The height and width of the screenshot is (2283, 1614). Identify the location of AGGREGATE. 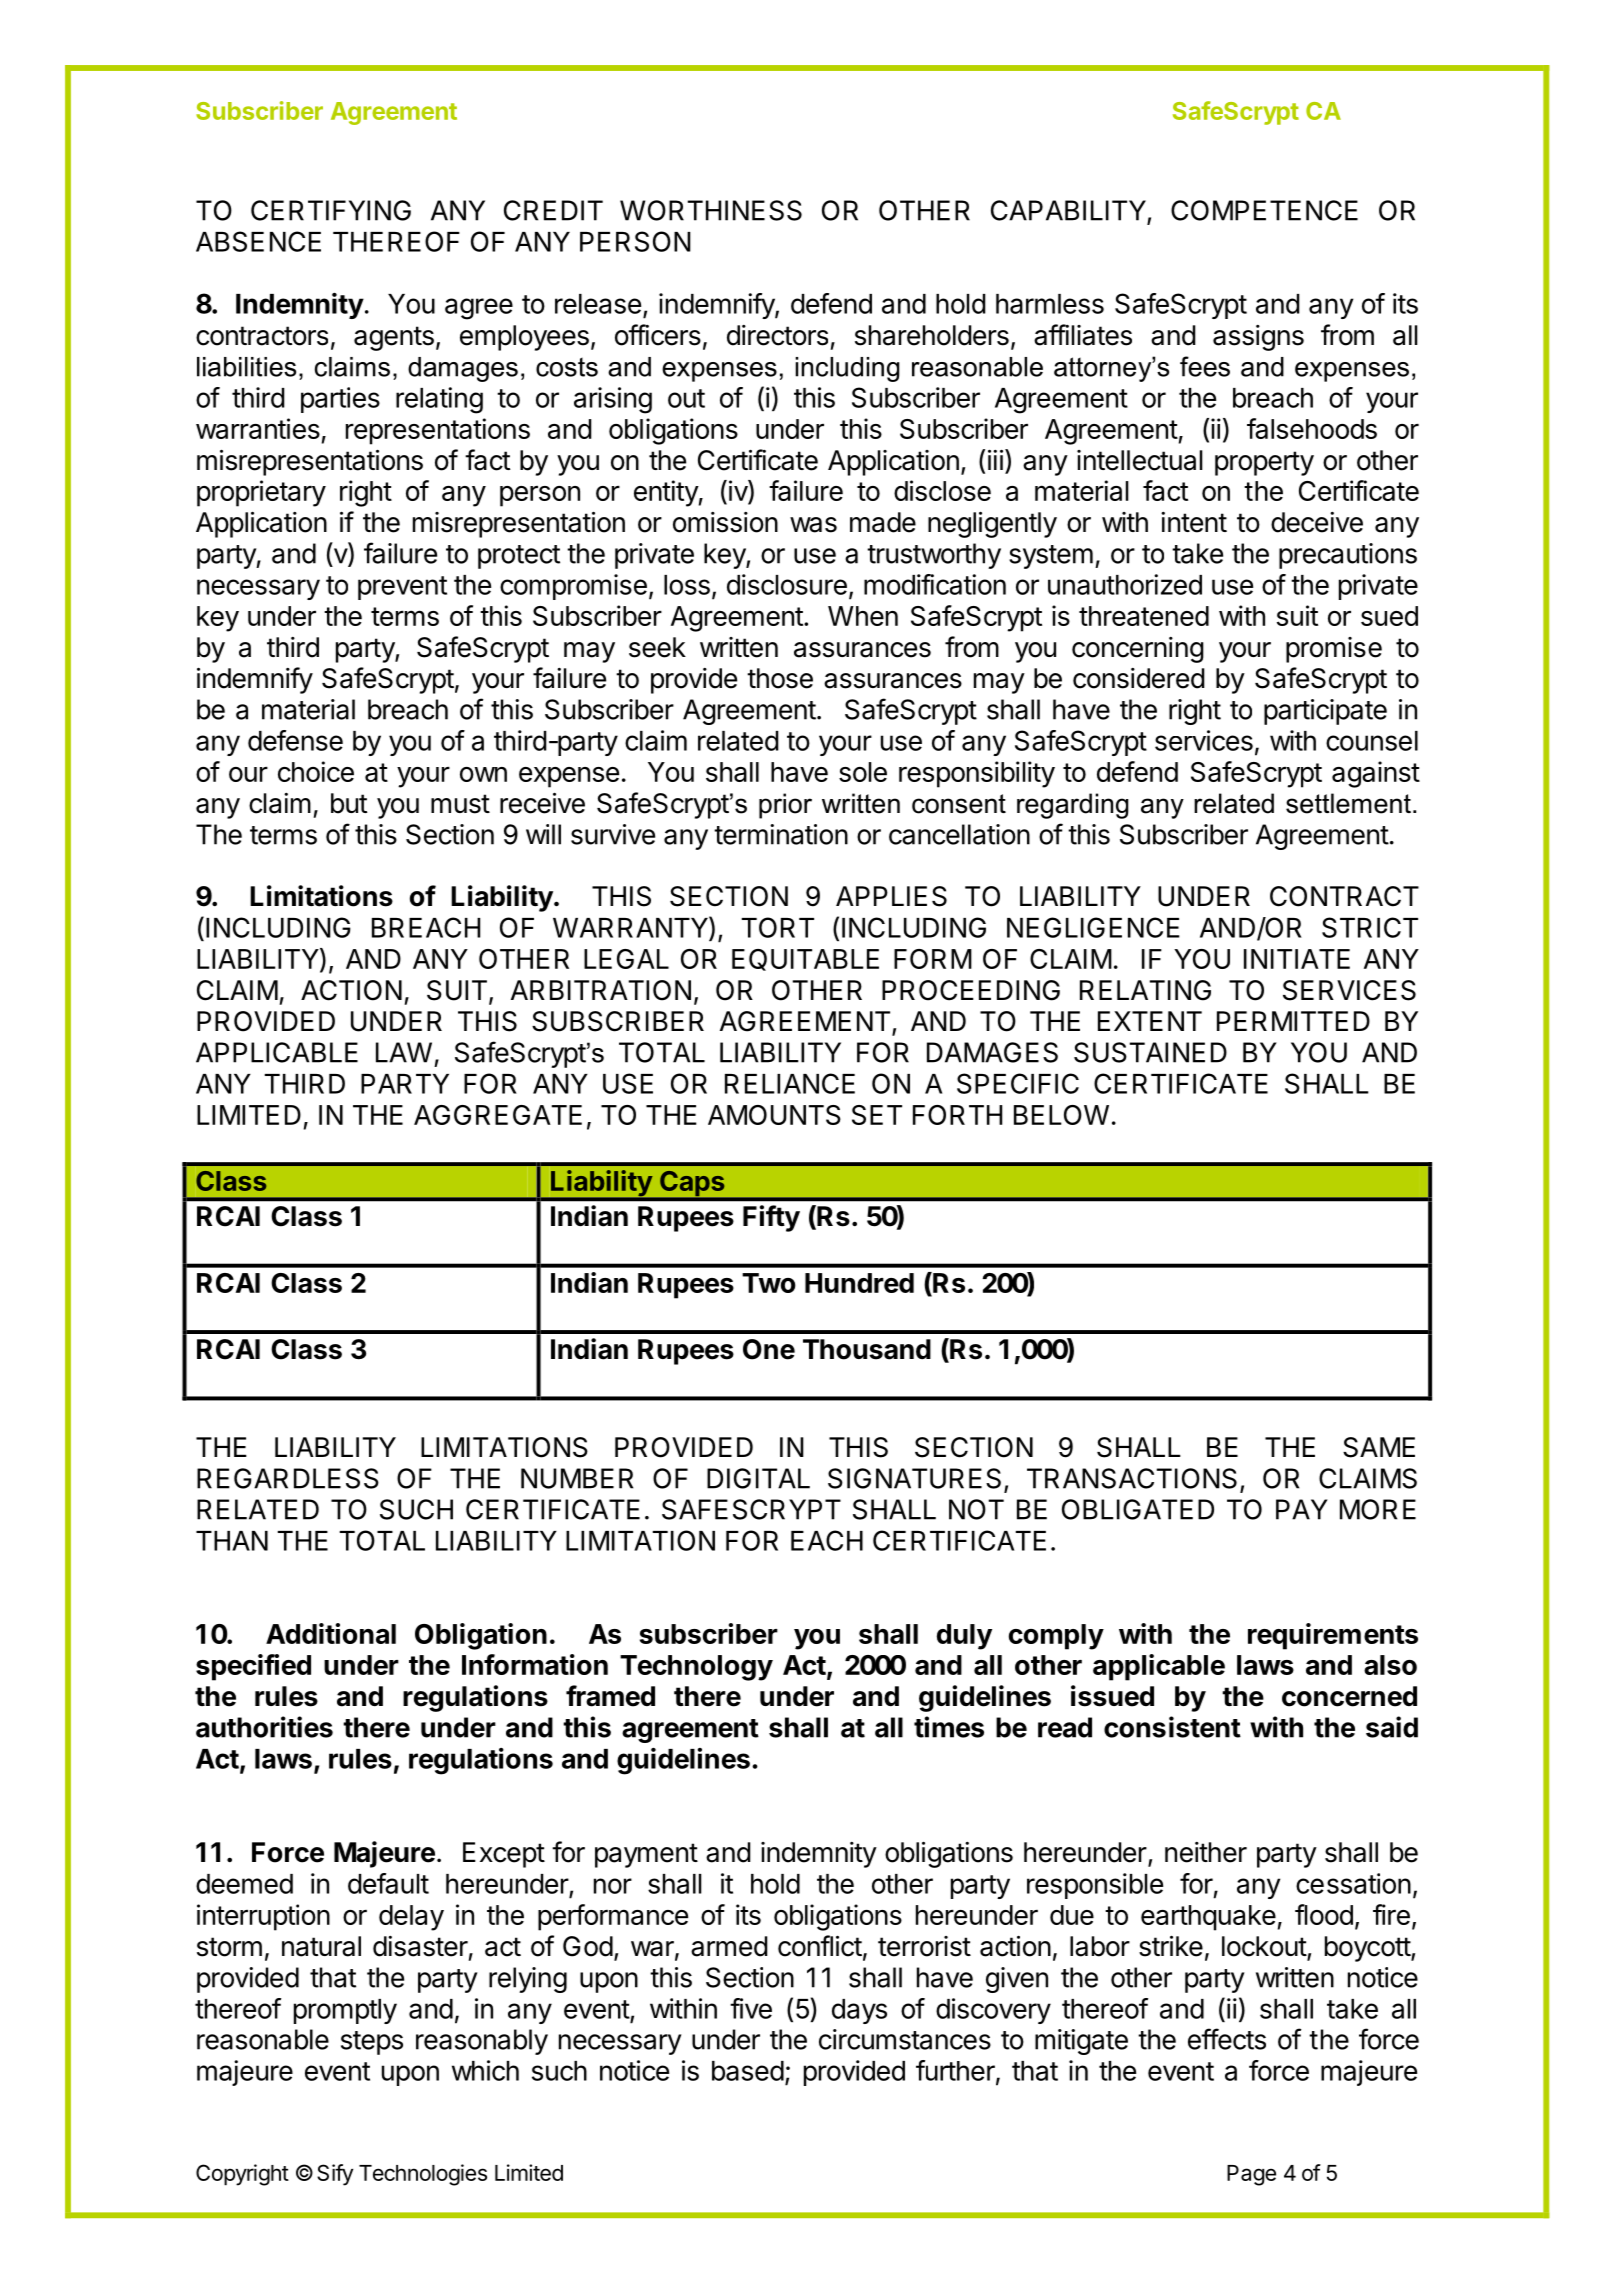
(498, 1115).
